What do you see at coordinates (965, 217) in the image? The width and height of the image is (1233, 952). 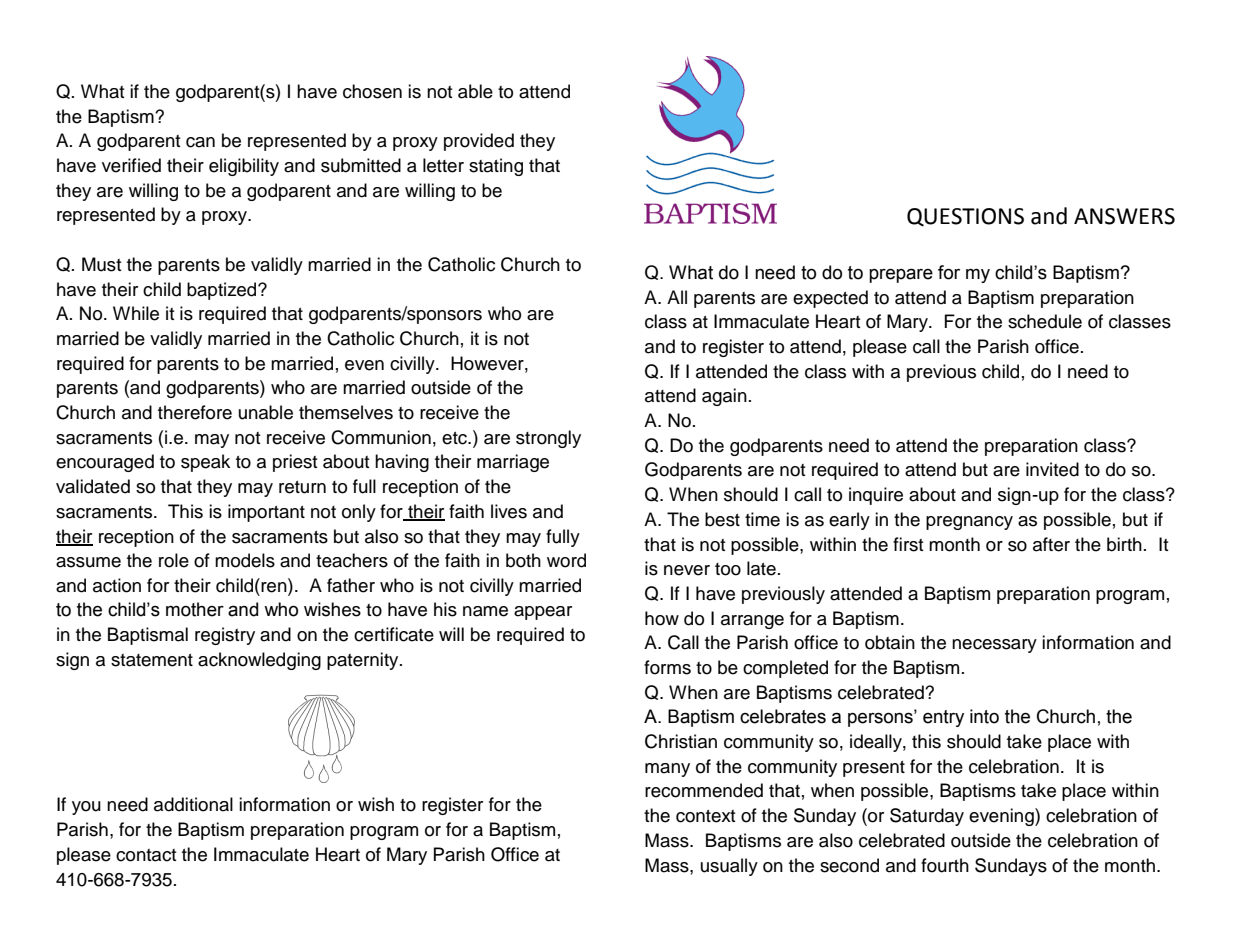 I see `QUESTIONS` at bounding box center [965, 217].
